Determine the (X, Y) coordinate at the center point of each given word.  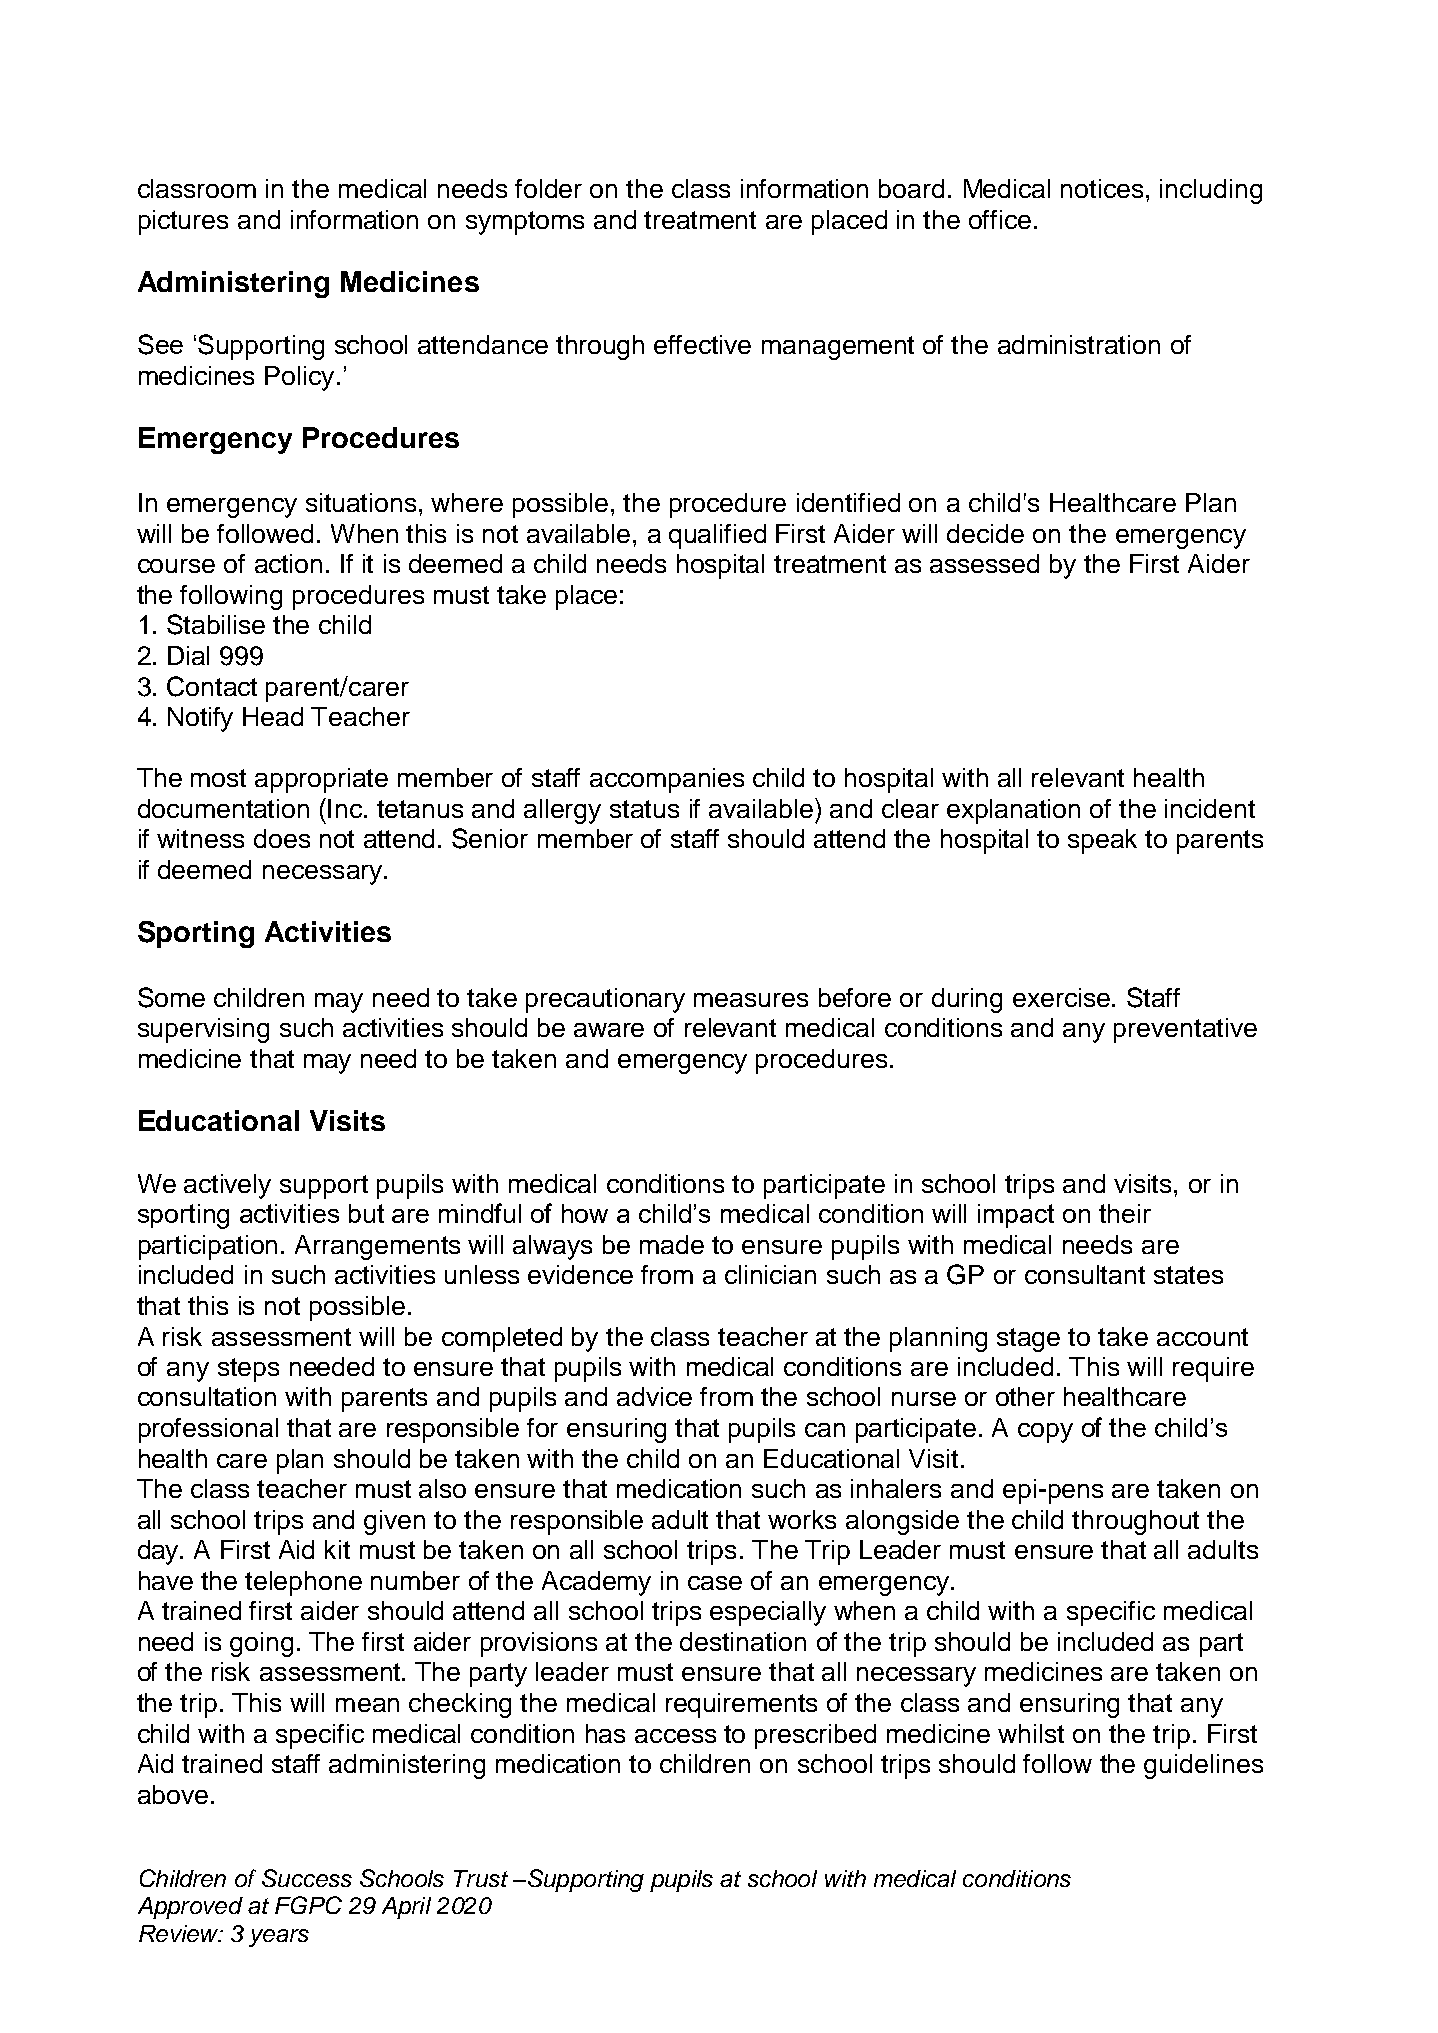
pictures (183, 222)
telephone (303, 1583)
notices (1102, 188)
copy (1045, 1433)
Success (307, 1878)
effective (702, 344)
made (672, 1244)
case (715, 1583)
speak (1102, 841)
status (644, 809)
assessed (984, 563)
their (1125, 1213)
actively (227, 1186)
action (288, 563)
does (282, 838)
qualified (717, 536)
